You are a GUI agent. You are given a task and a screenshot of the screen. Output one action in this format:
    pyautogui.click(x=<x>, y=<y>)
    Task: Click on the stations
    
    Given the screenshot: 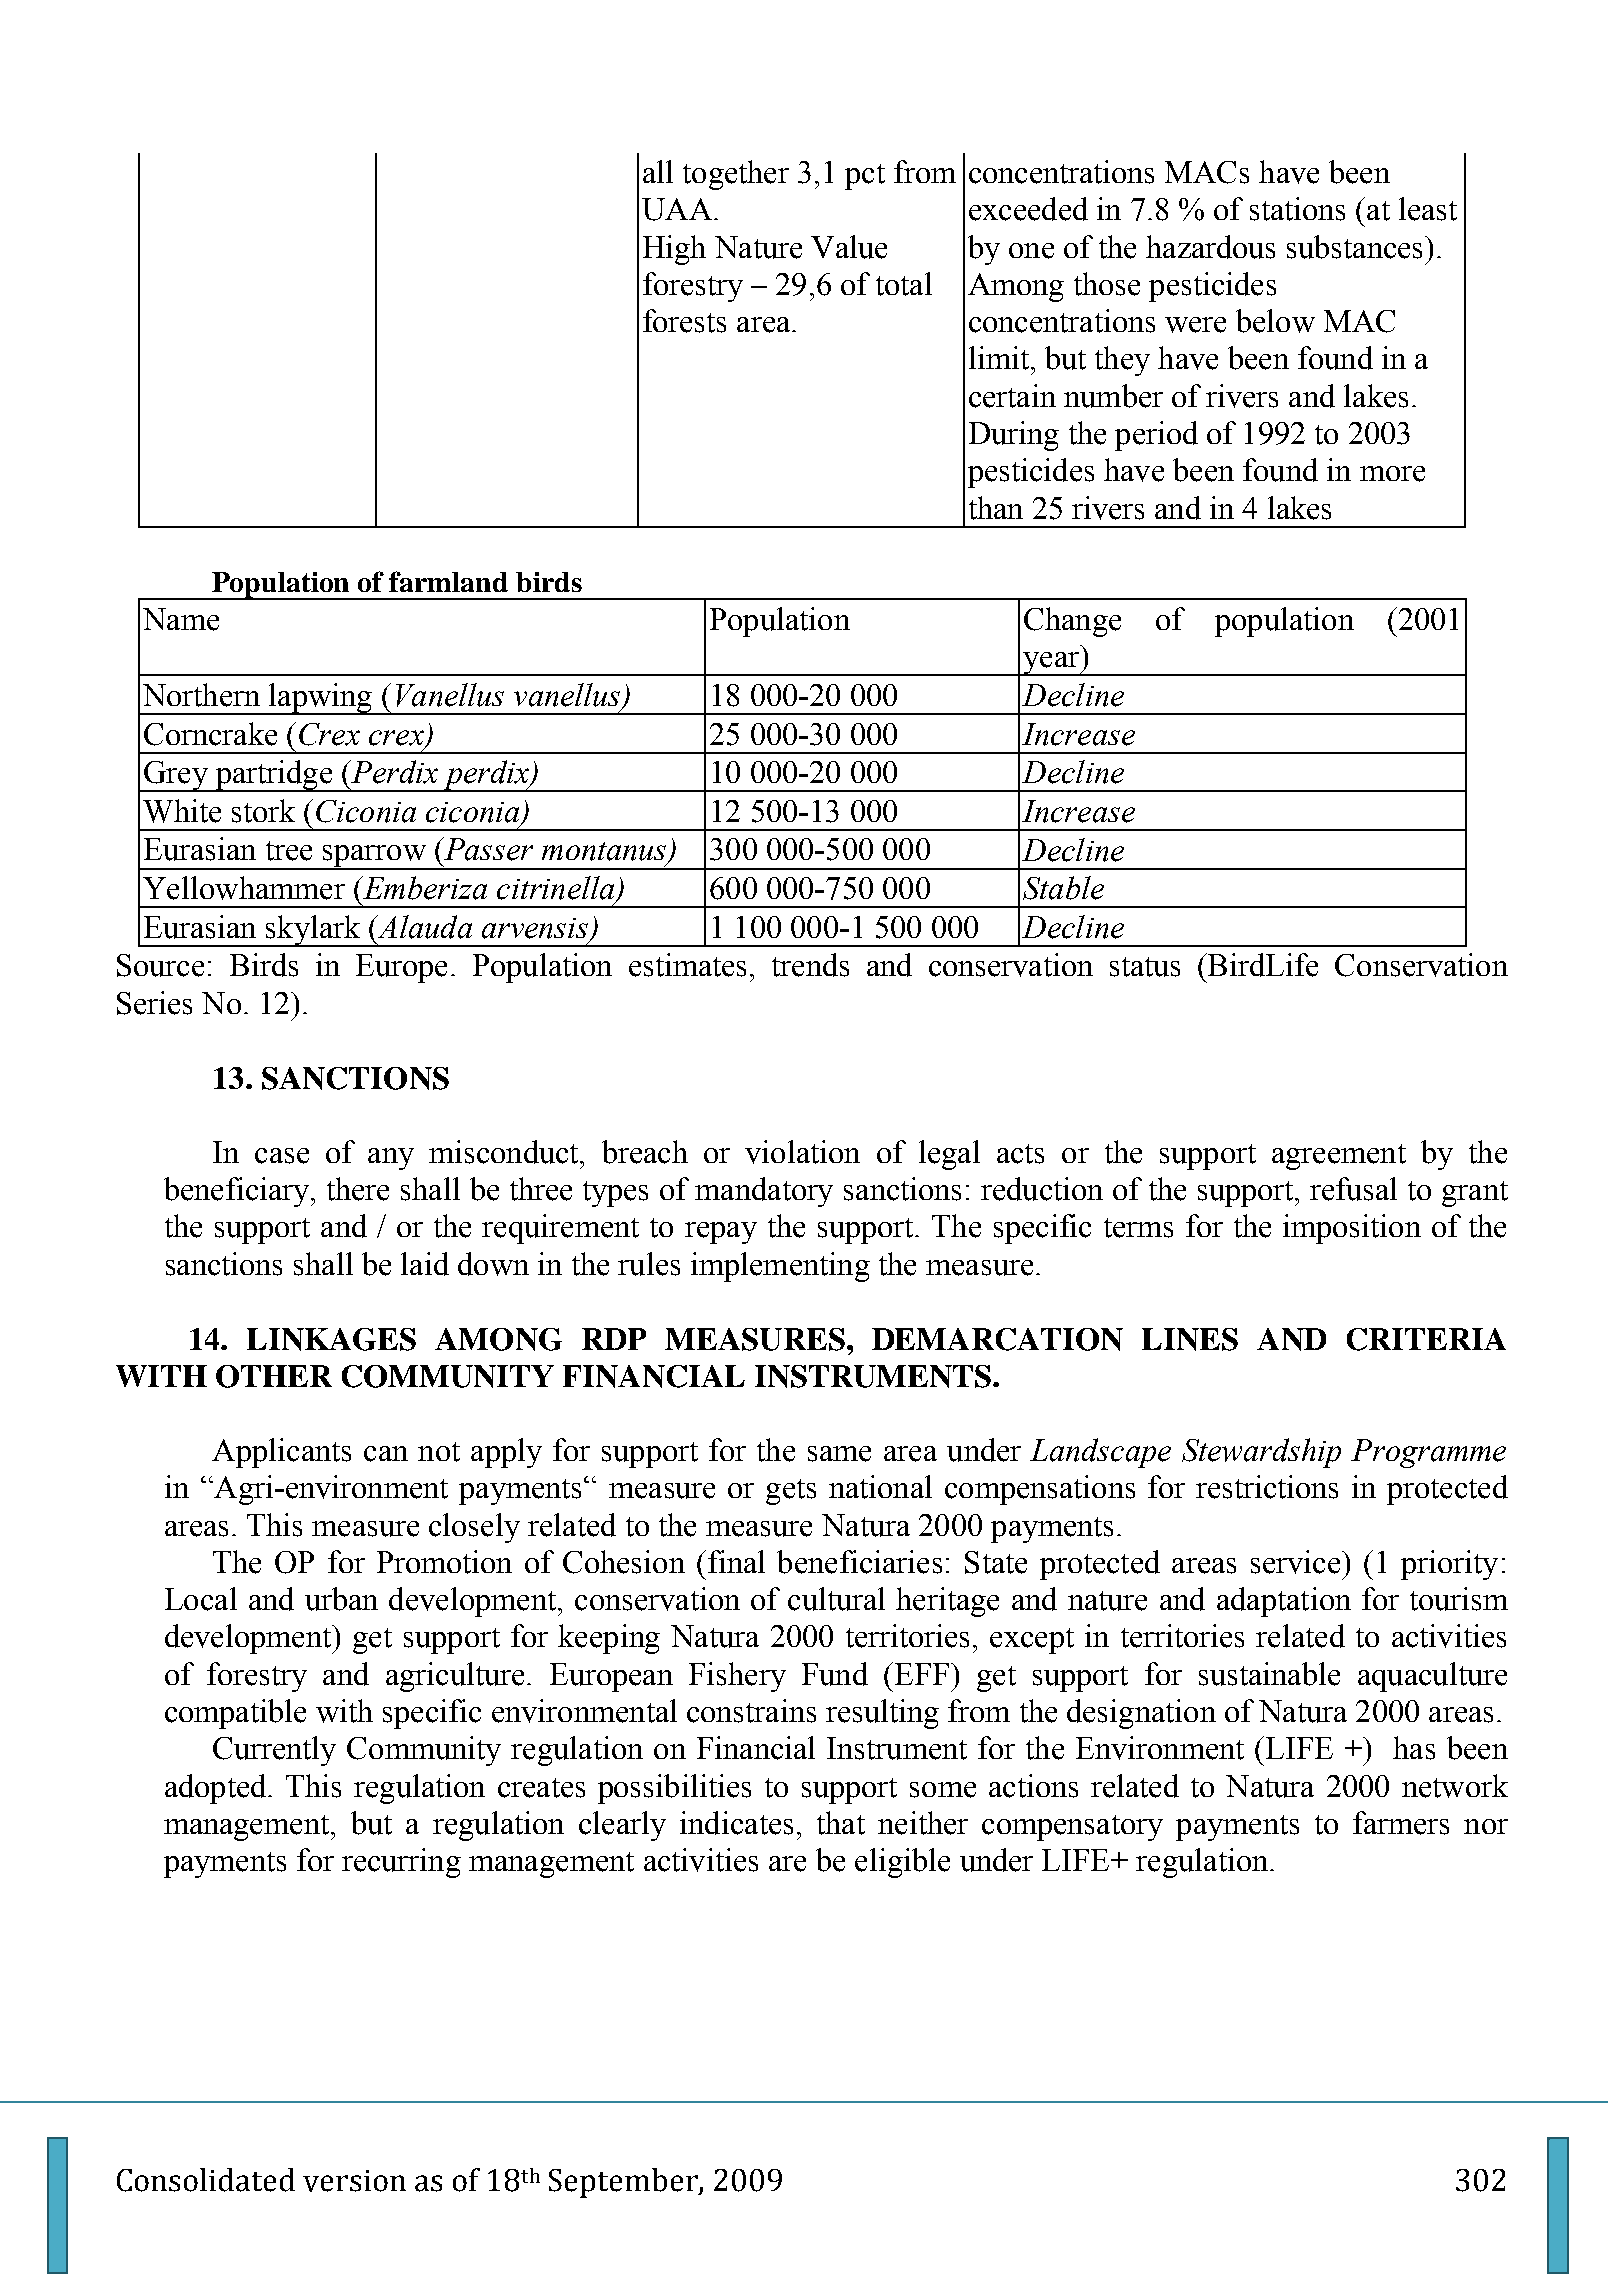 What is the action you would take?
    pyautogui.click(x=1297, y=209)
